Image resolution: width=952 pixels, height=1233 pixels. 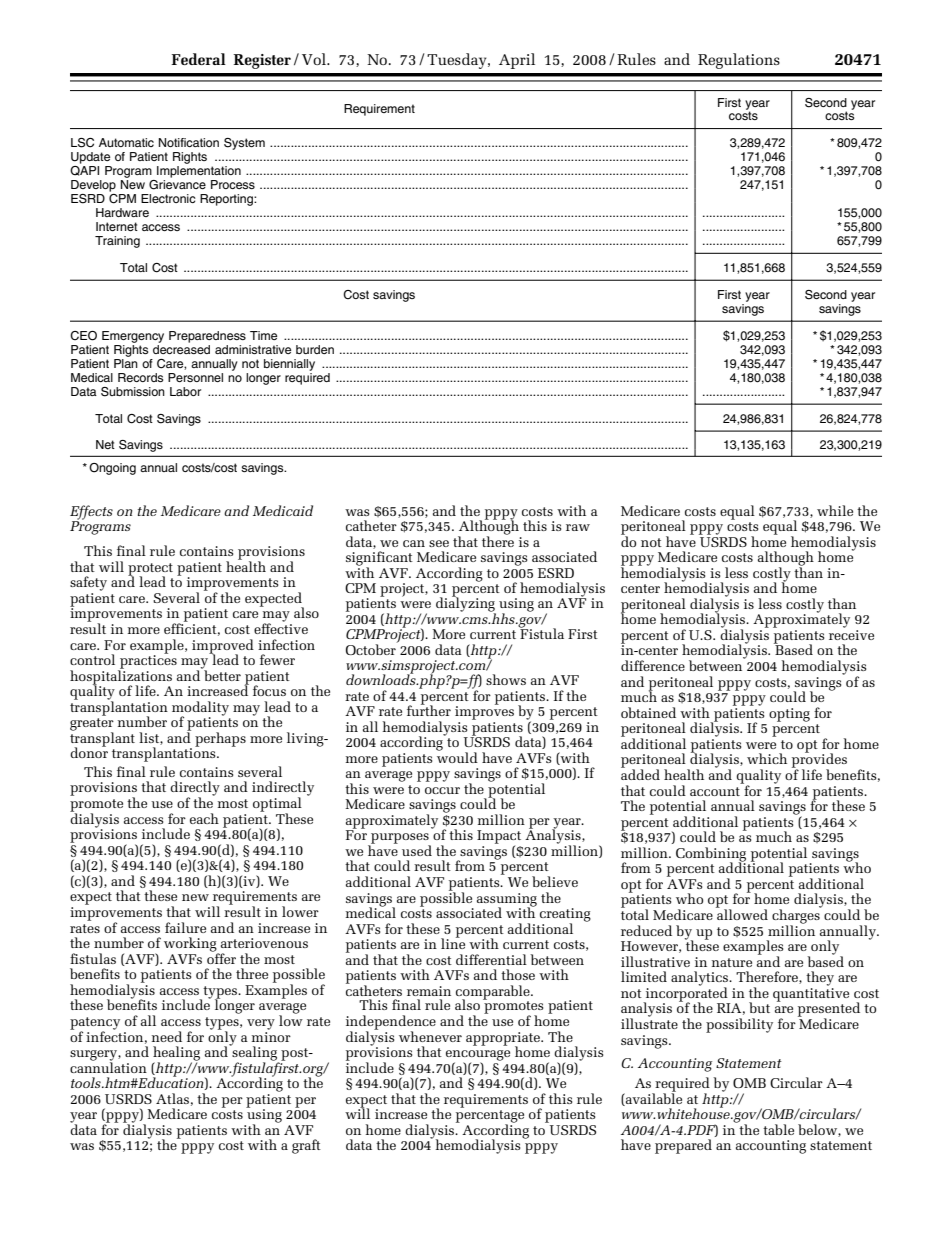 I want to click on Tuesday, so click(x=458, y=61).
